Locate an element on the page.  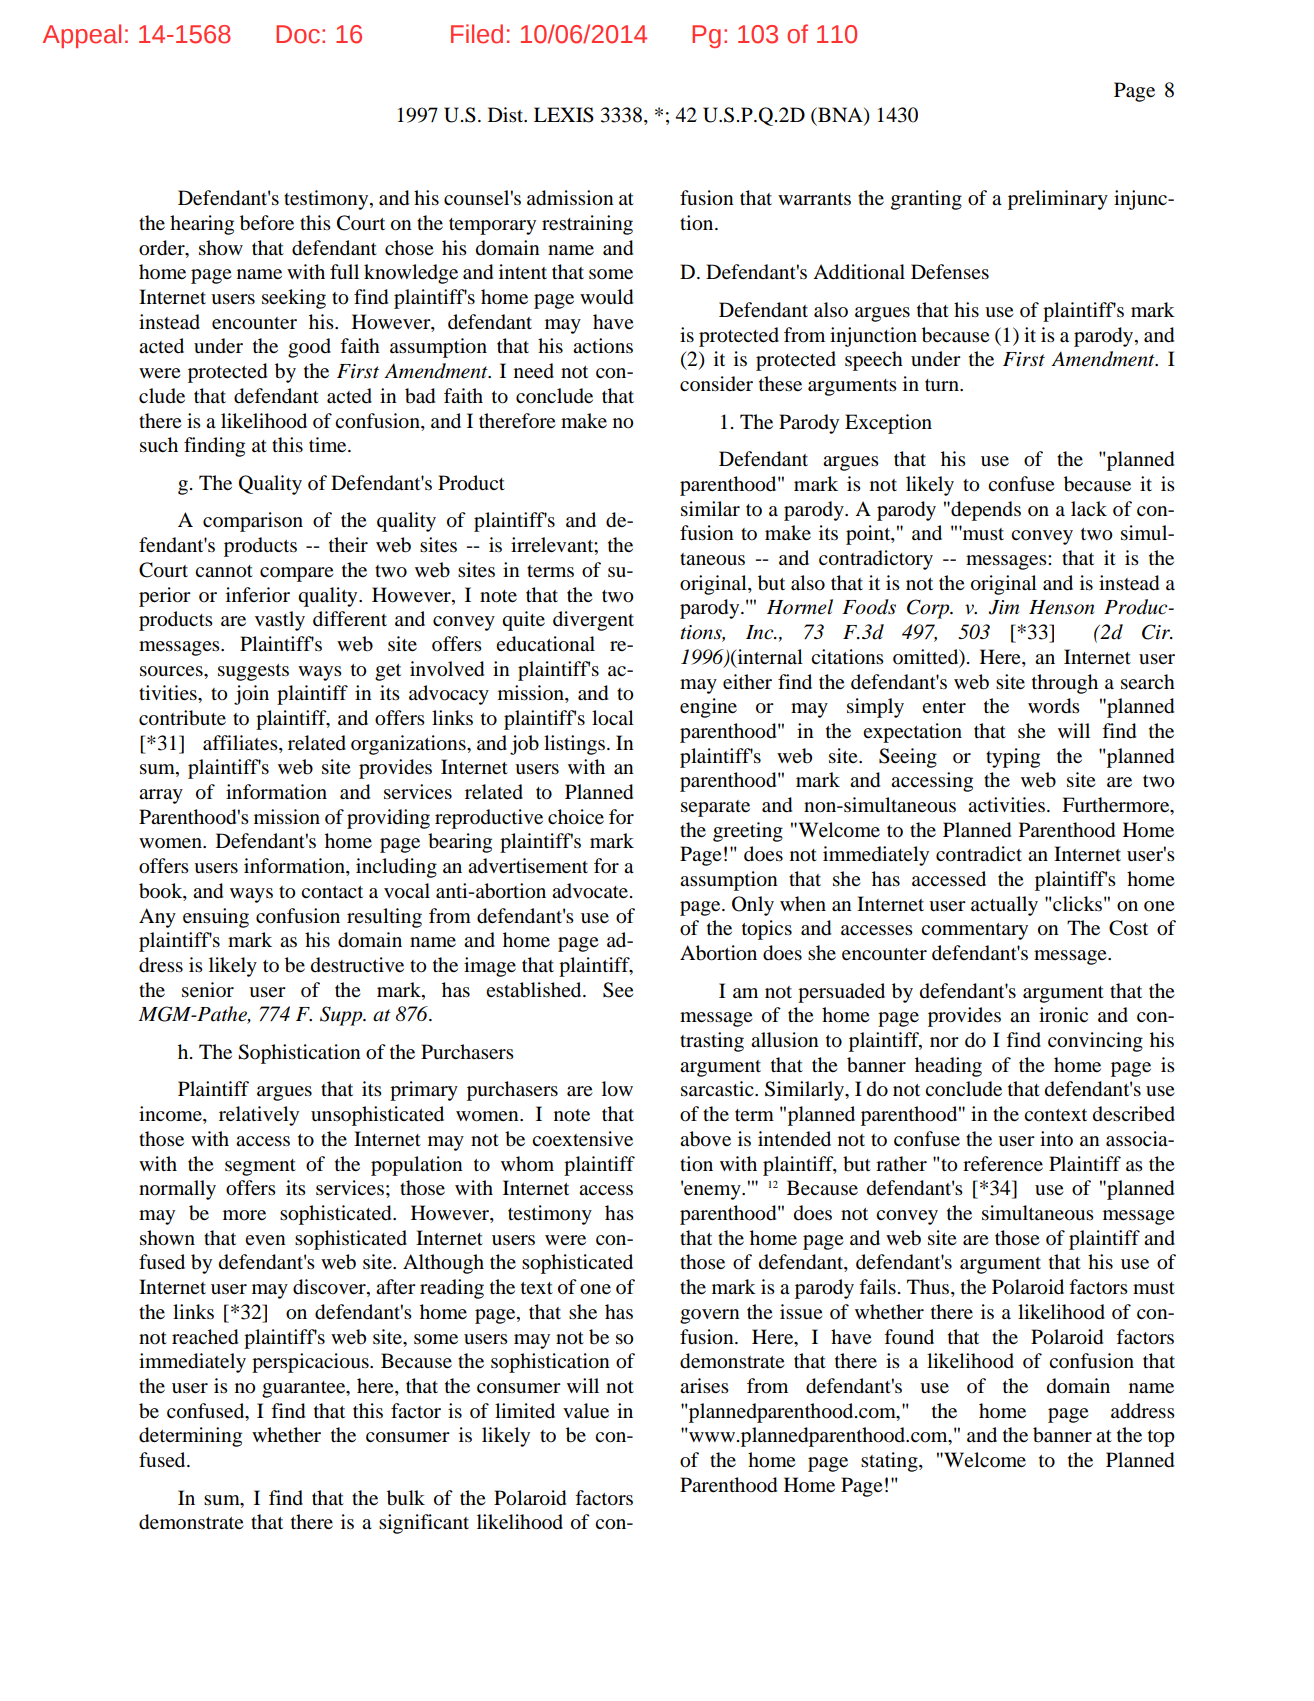
normally is located at coordinates (177, 1190).
